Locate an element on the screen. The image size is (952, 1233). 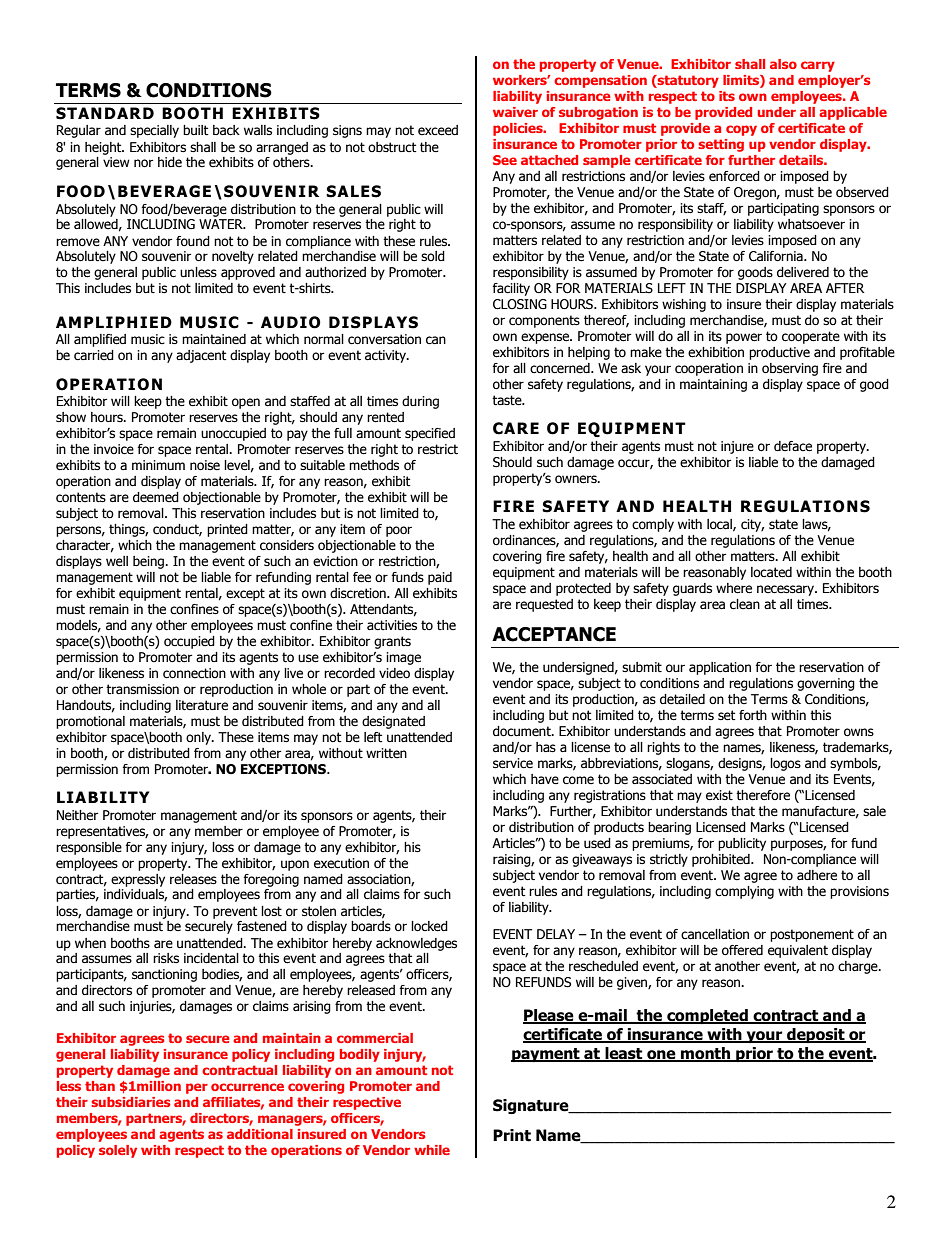
waiver is located at coordinates (515, 112).
